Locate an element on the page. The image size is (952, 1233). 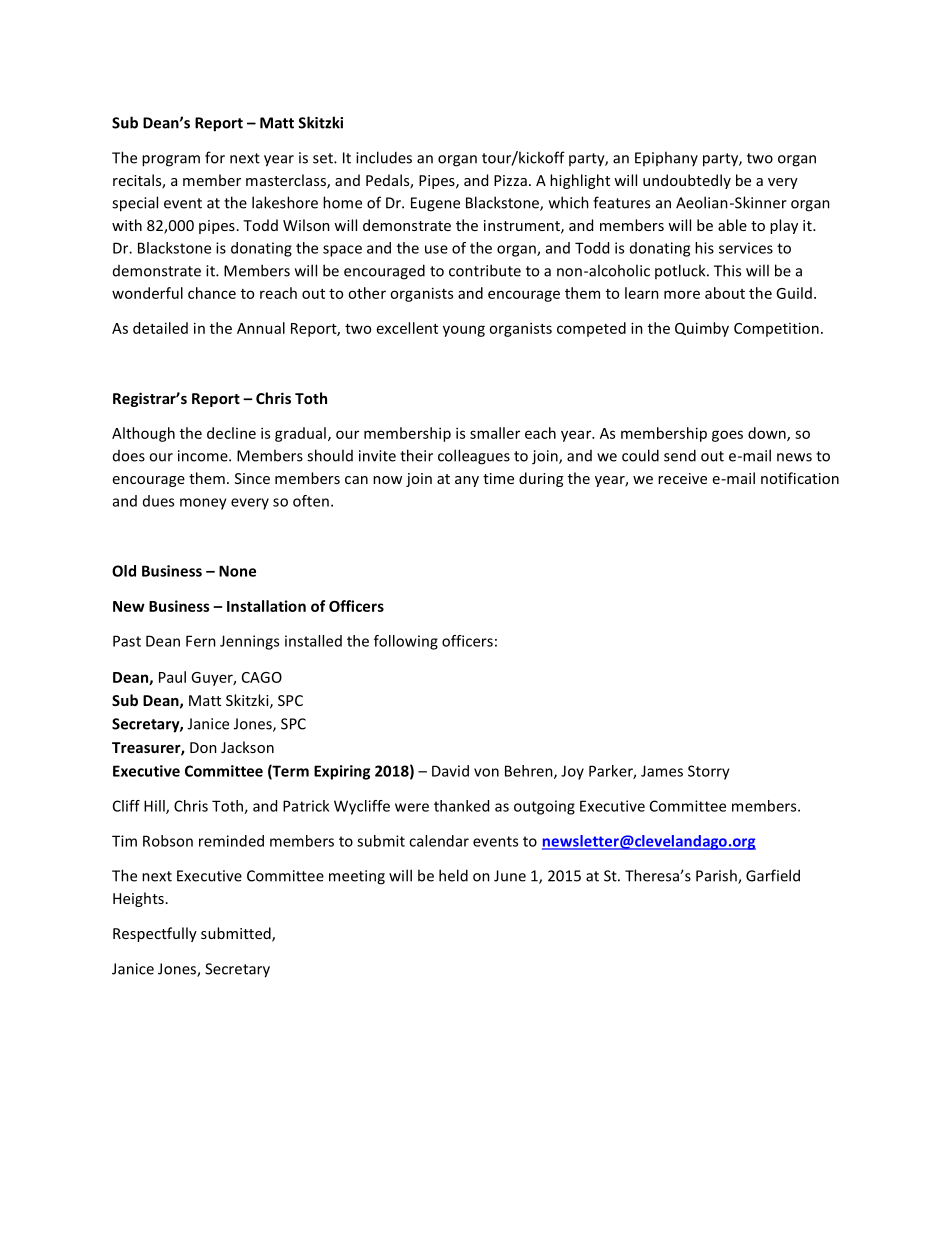
time is located at coordinates (498, 478).
